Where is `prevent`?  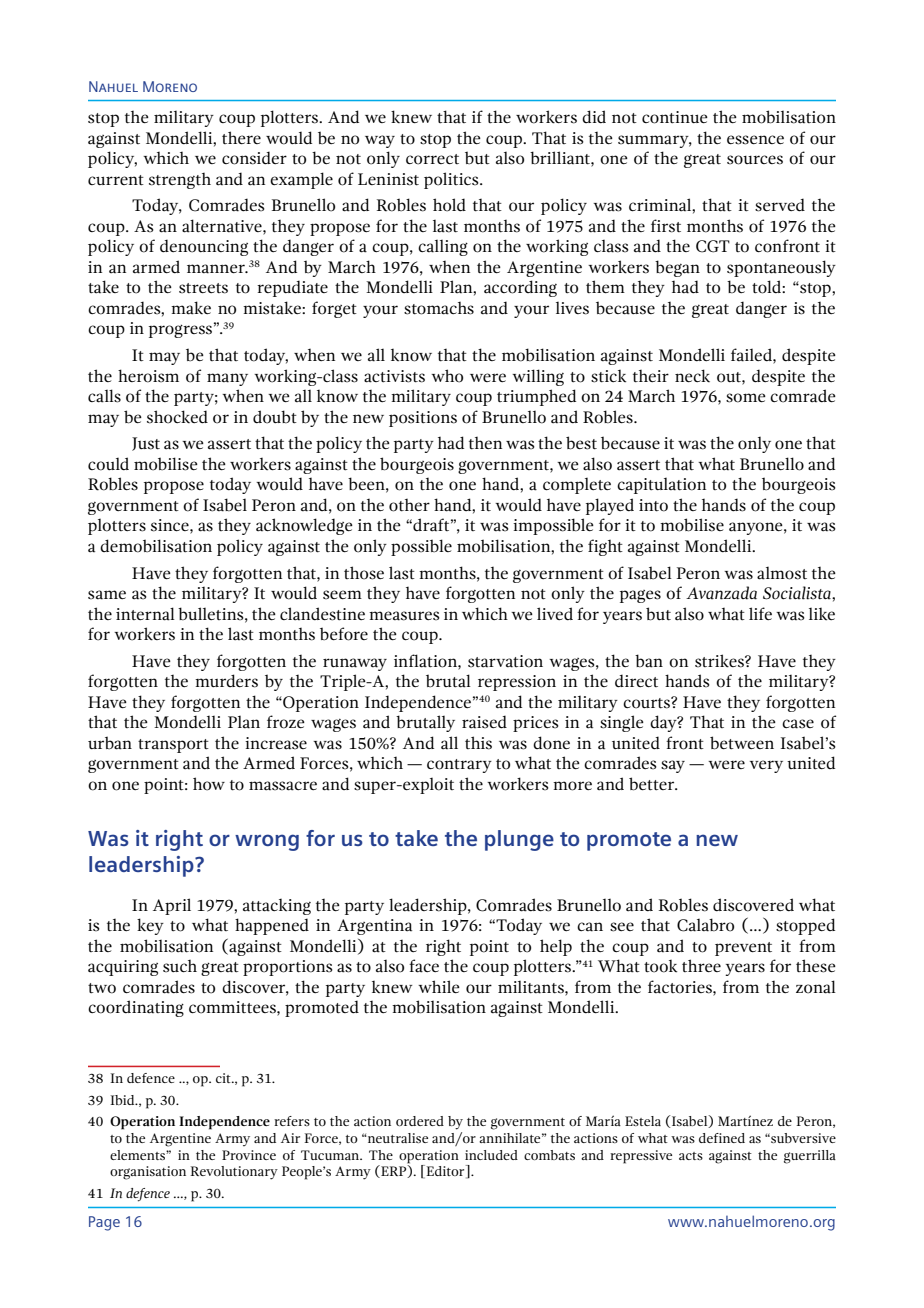 prevent is located at coordinates (743, 949).
